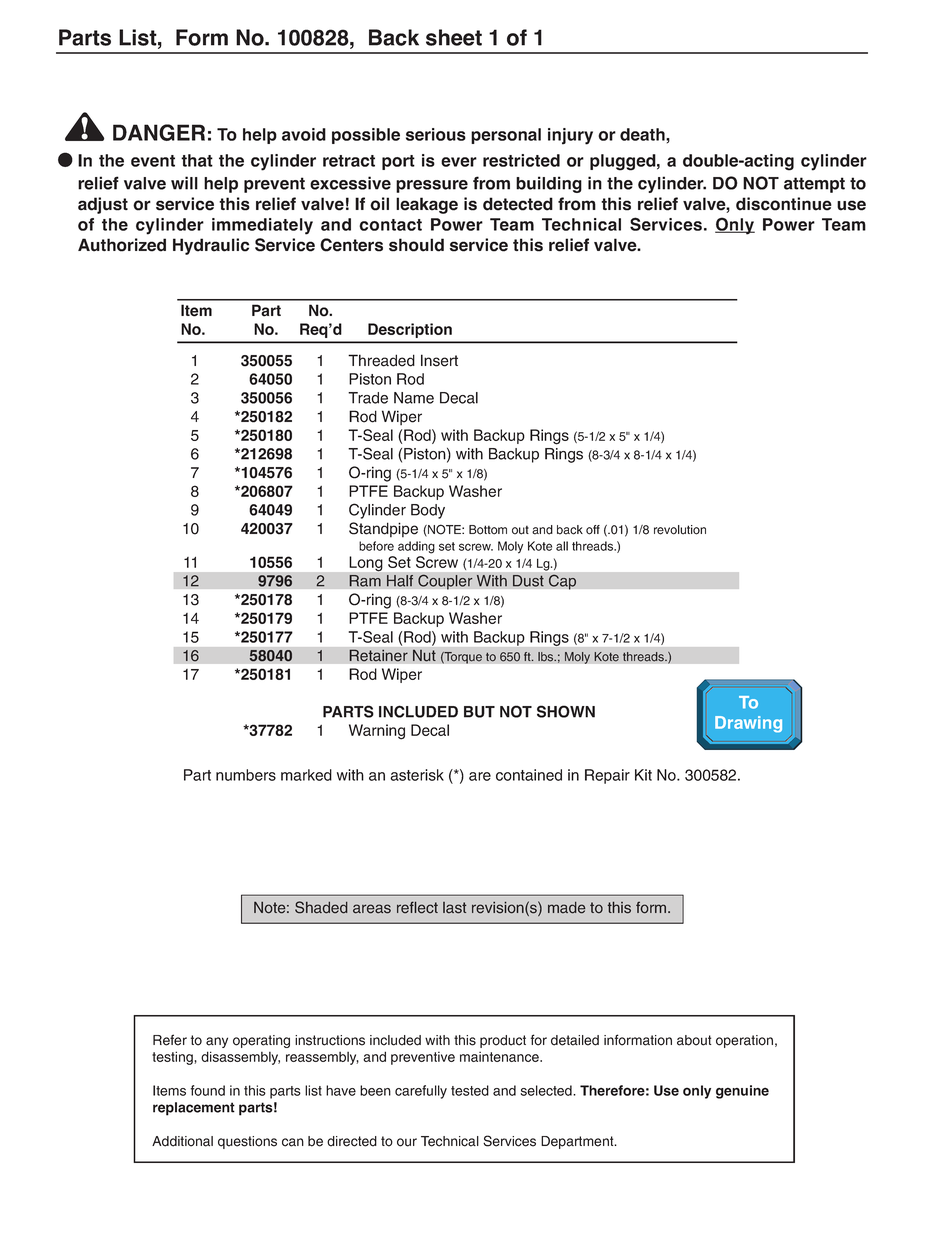 The width and height of the screenshot is (952, 1233). What do you see at coordinates (643, 134) in the screenshot?
I see `death` at bounding box center [643, 134].
